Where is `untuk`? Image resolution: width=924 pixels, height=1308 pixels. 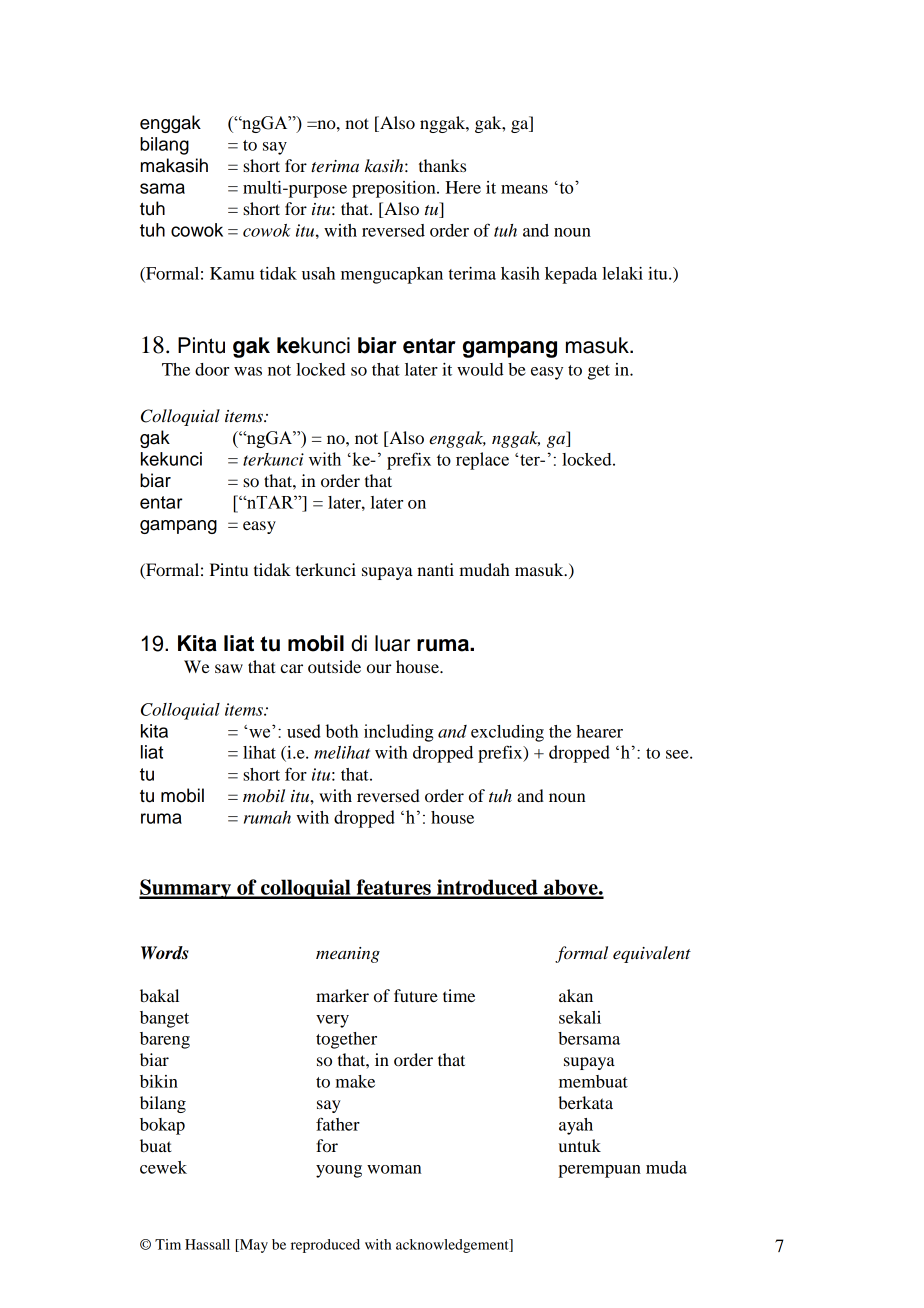 untuk is located at coordinates (580, 1145).
